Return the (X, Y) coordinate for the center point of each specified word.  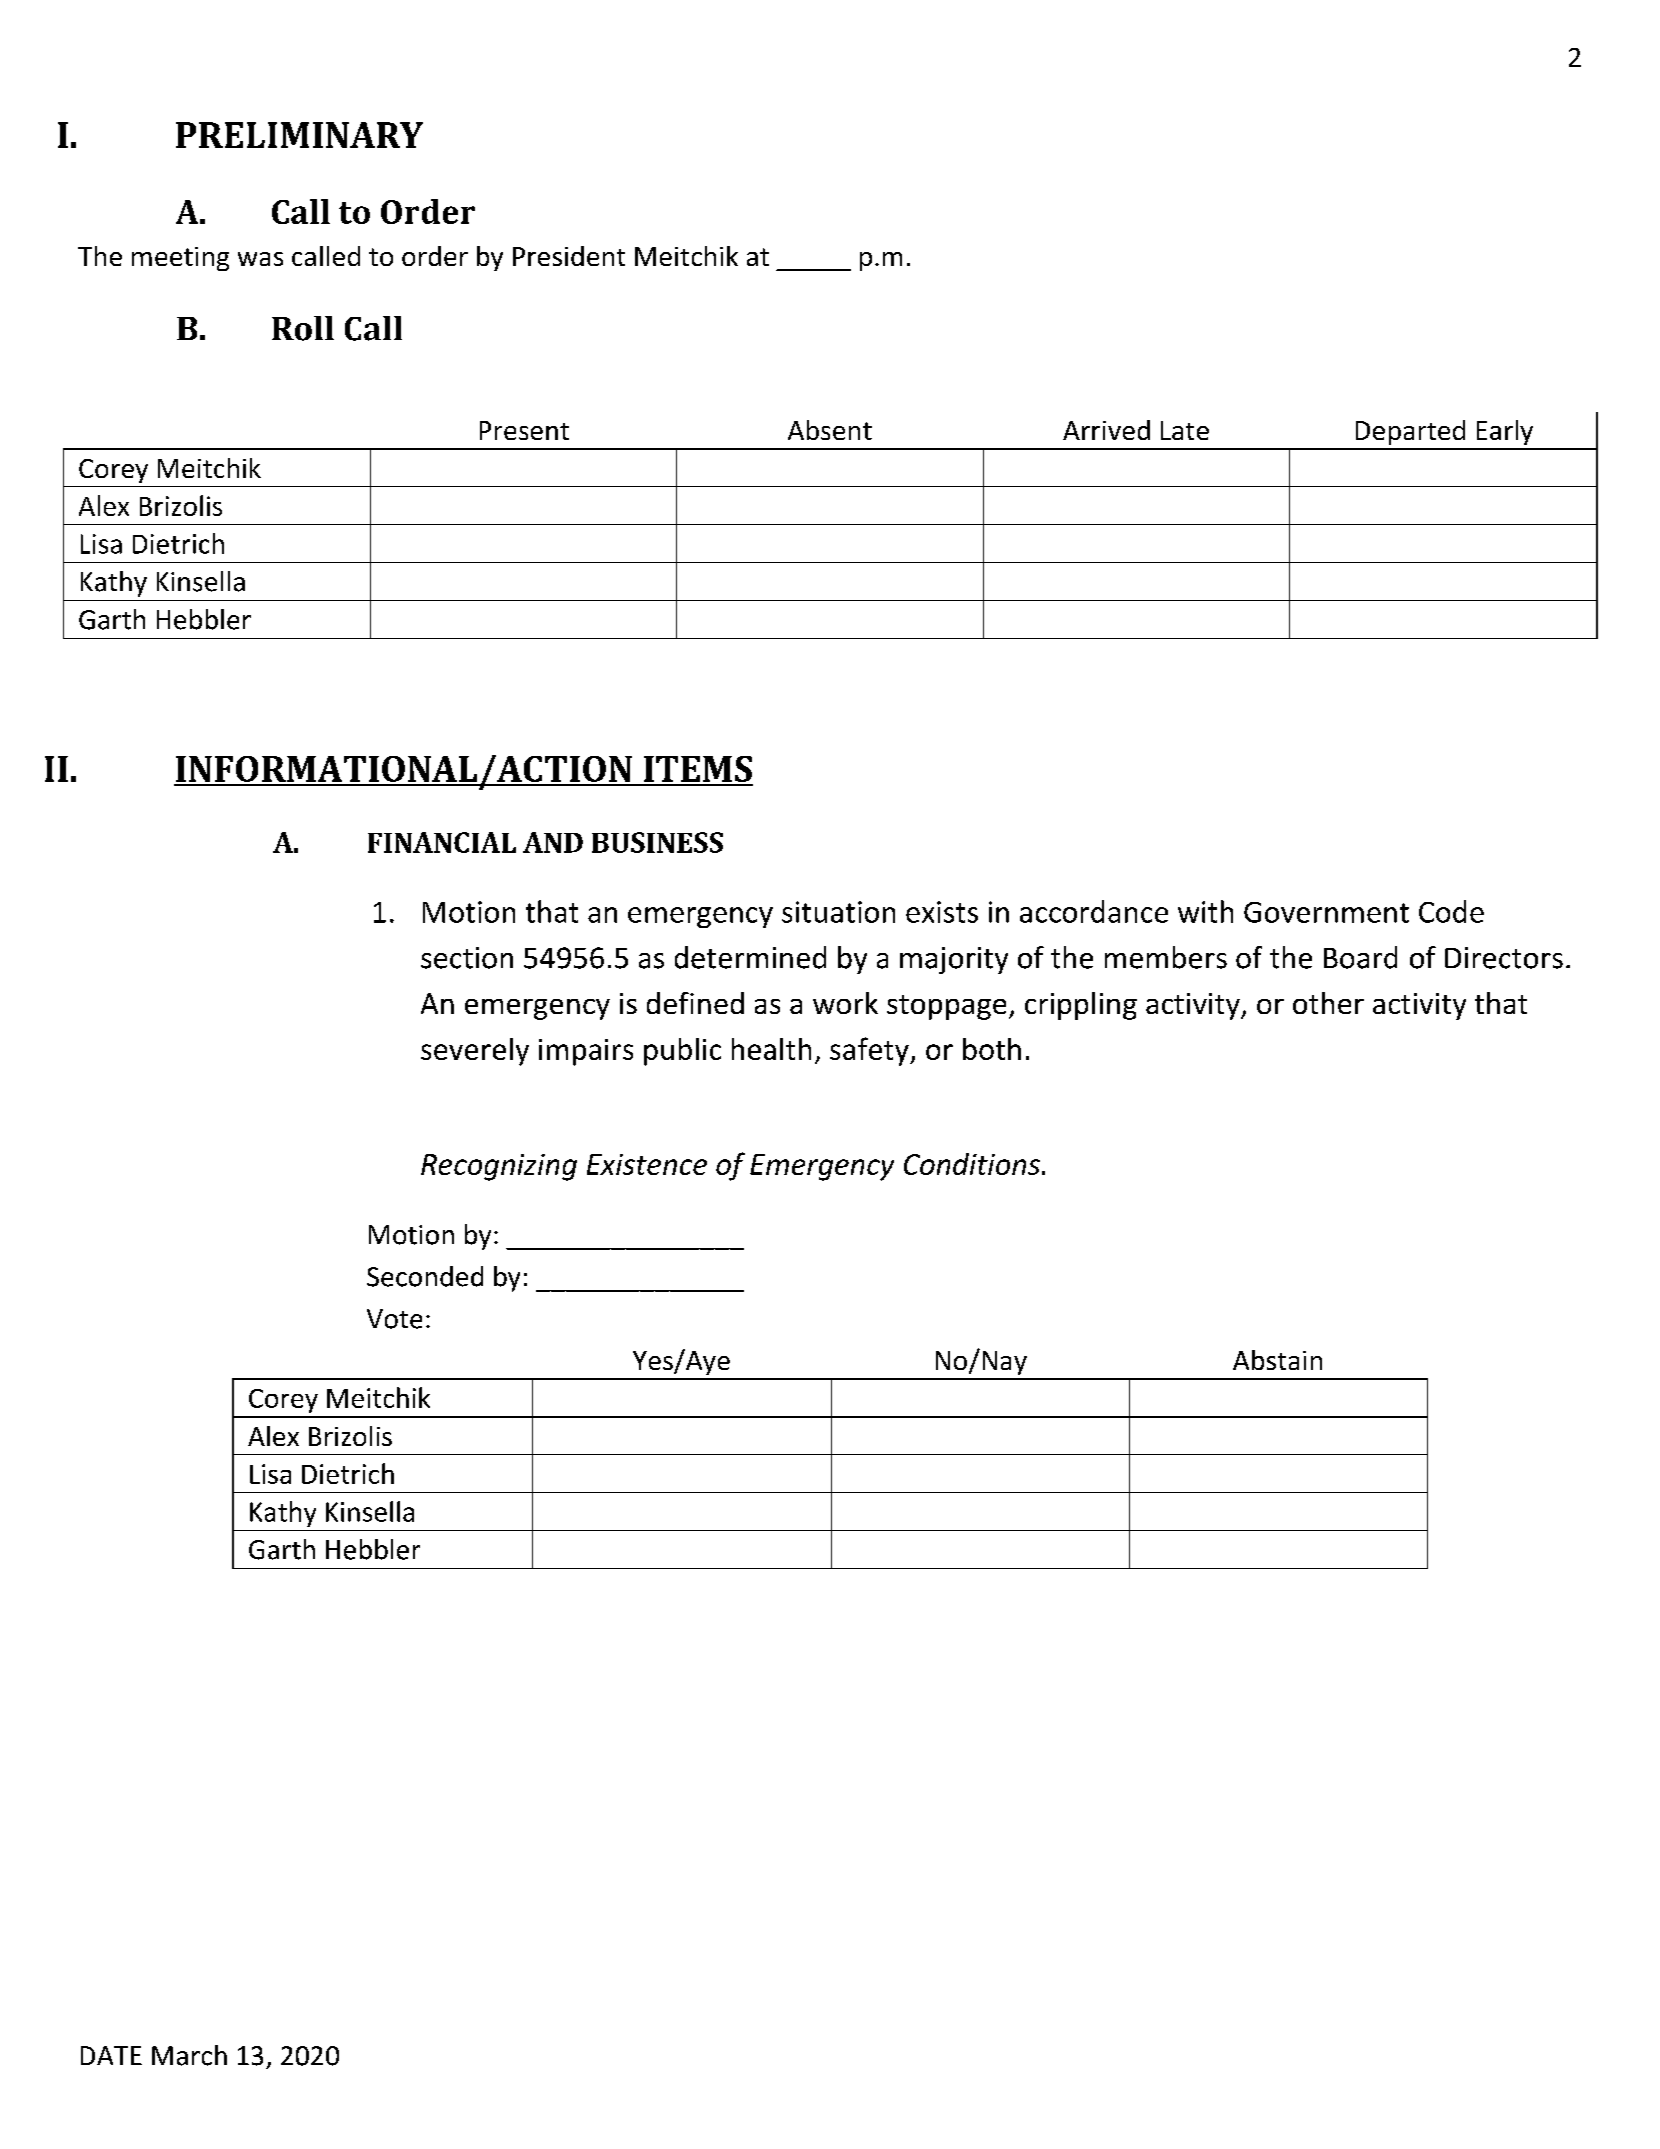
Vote (394, 1319)
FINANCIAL (442, 842)
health (771, 1049)
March (189, 2055)
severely (475, 1052)
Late (1185, 430)
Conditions (972, 1164)
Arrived (1106, 430)
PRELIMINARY (299, 135)
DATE (111, 2055)
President (569, 256)
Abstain (1277, 1360)
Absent (830, 430)
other (1328, 1003)
